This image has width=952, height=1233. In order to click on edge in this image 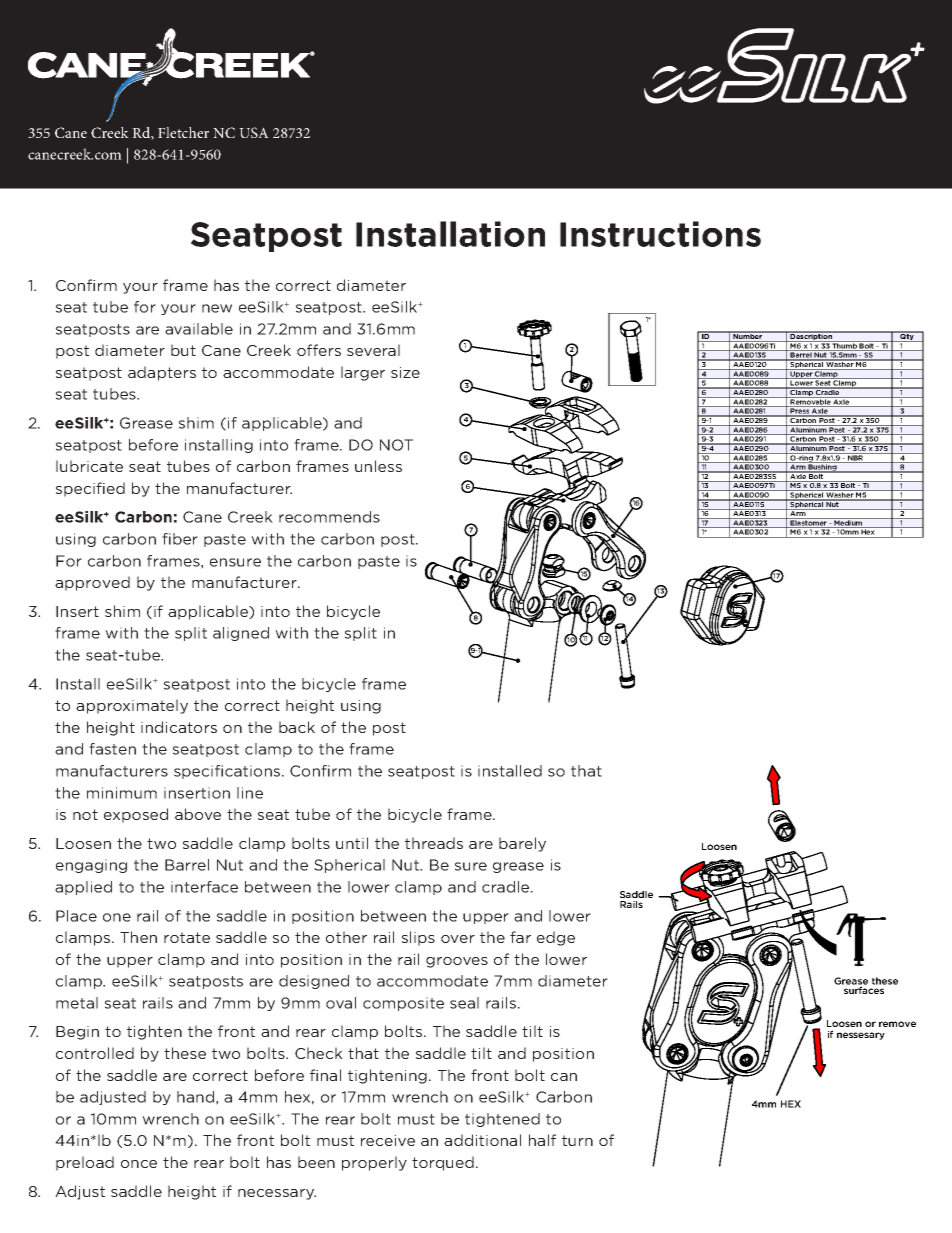, I will do `click(556, 938)`.
